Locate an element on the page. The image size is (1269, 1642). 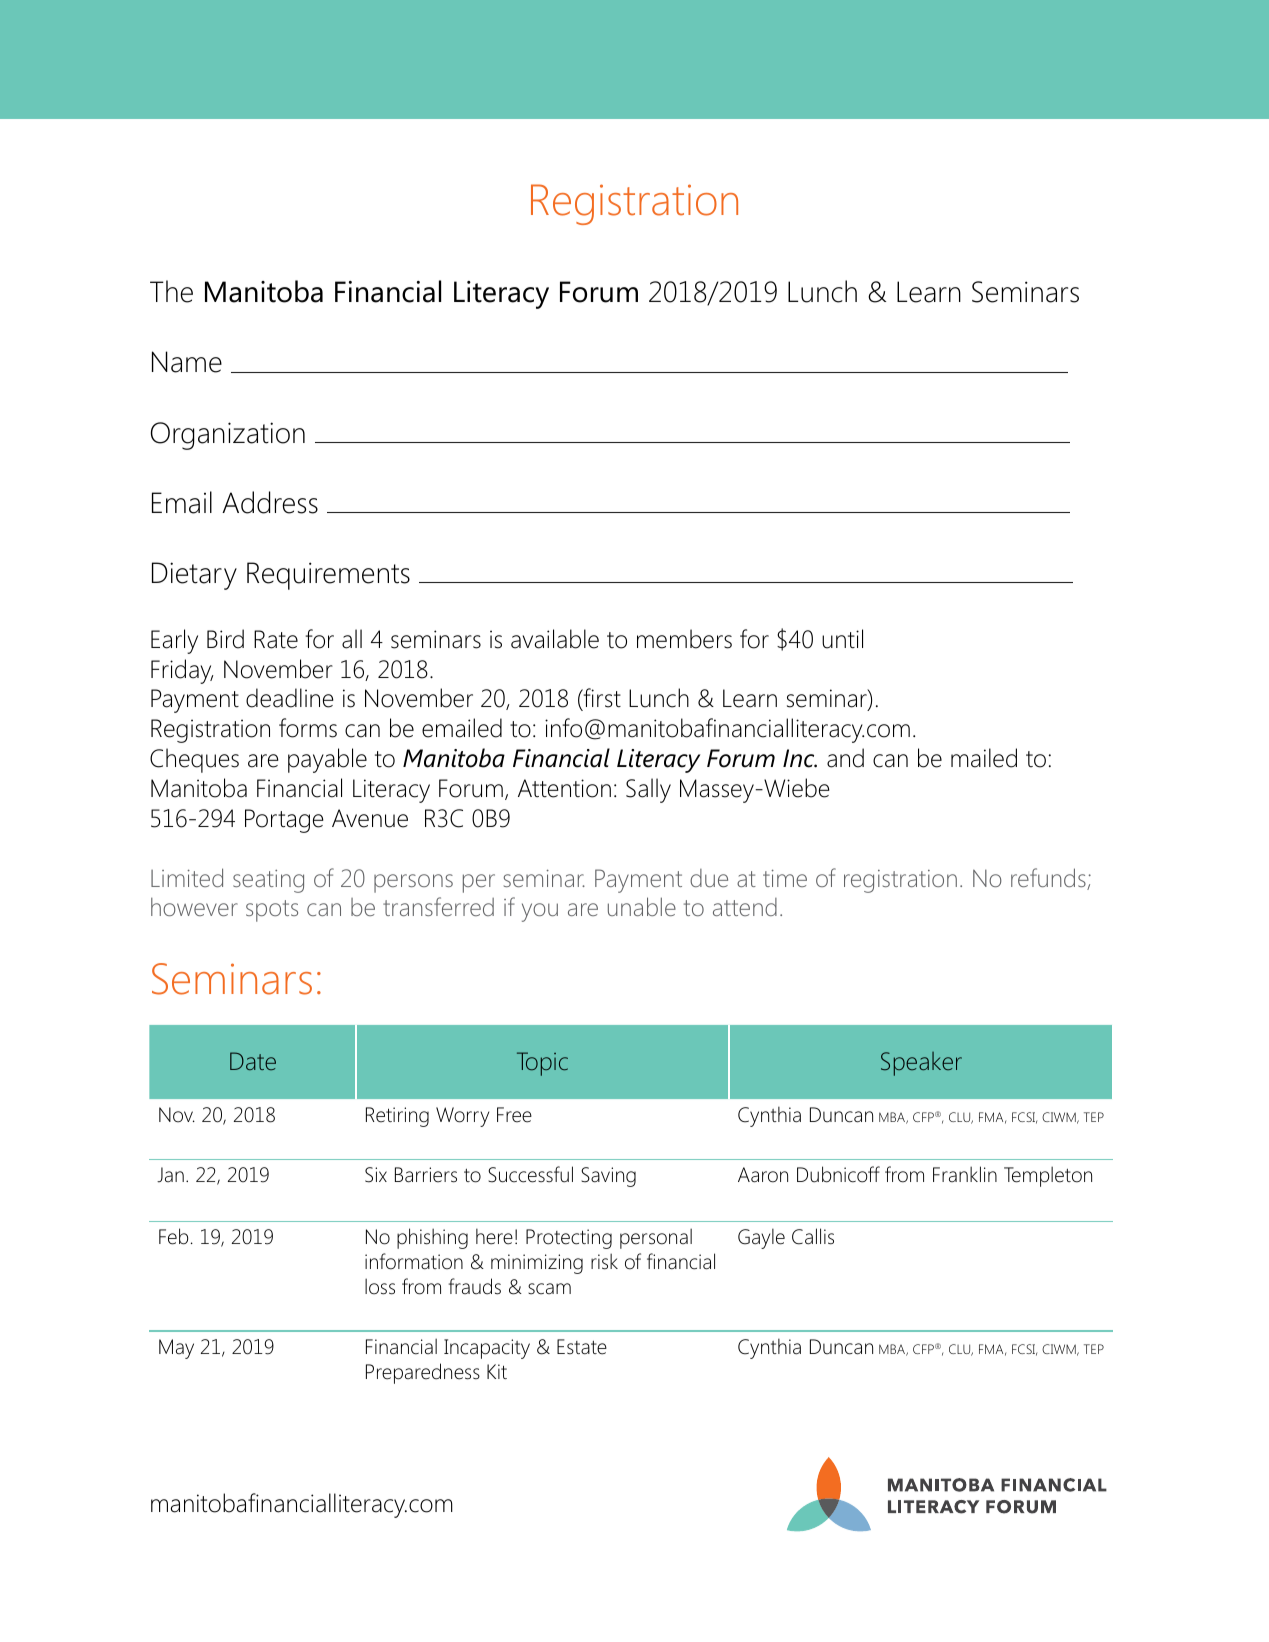
Topic is located at coordinates (542, 1064).
